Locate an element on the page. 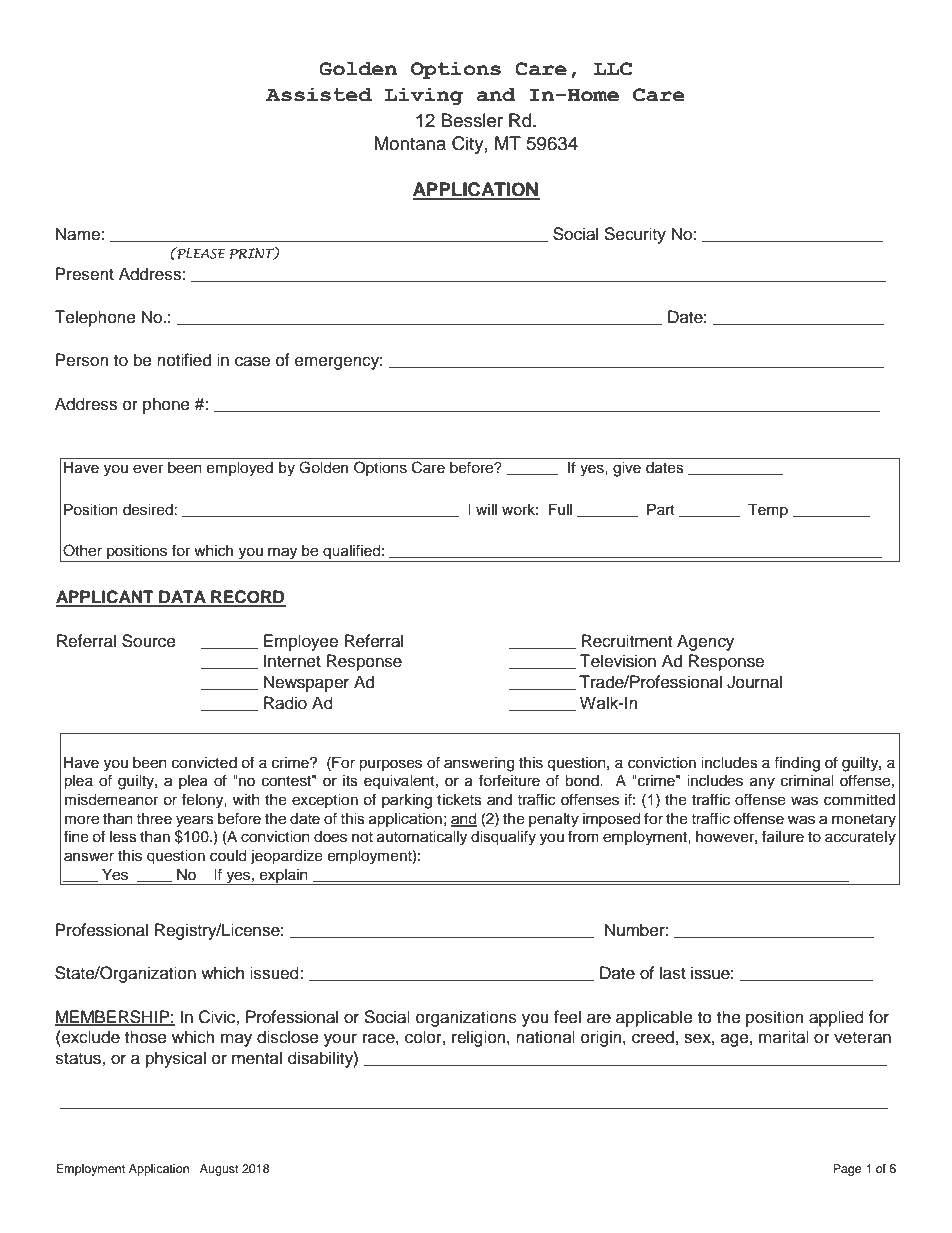 This image has height=1233, width=952. DATA is located at coordinates (182, 598).
